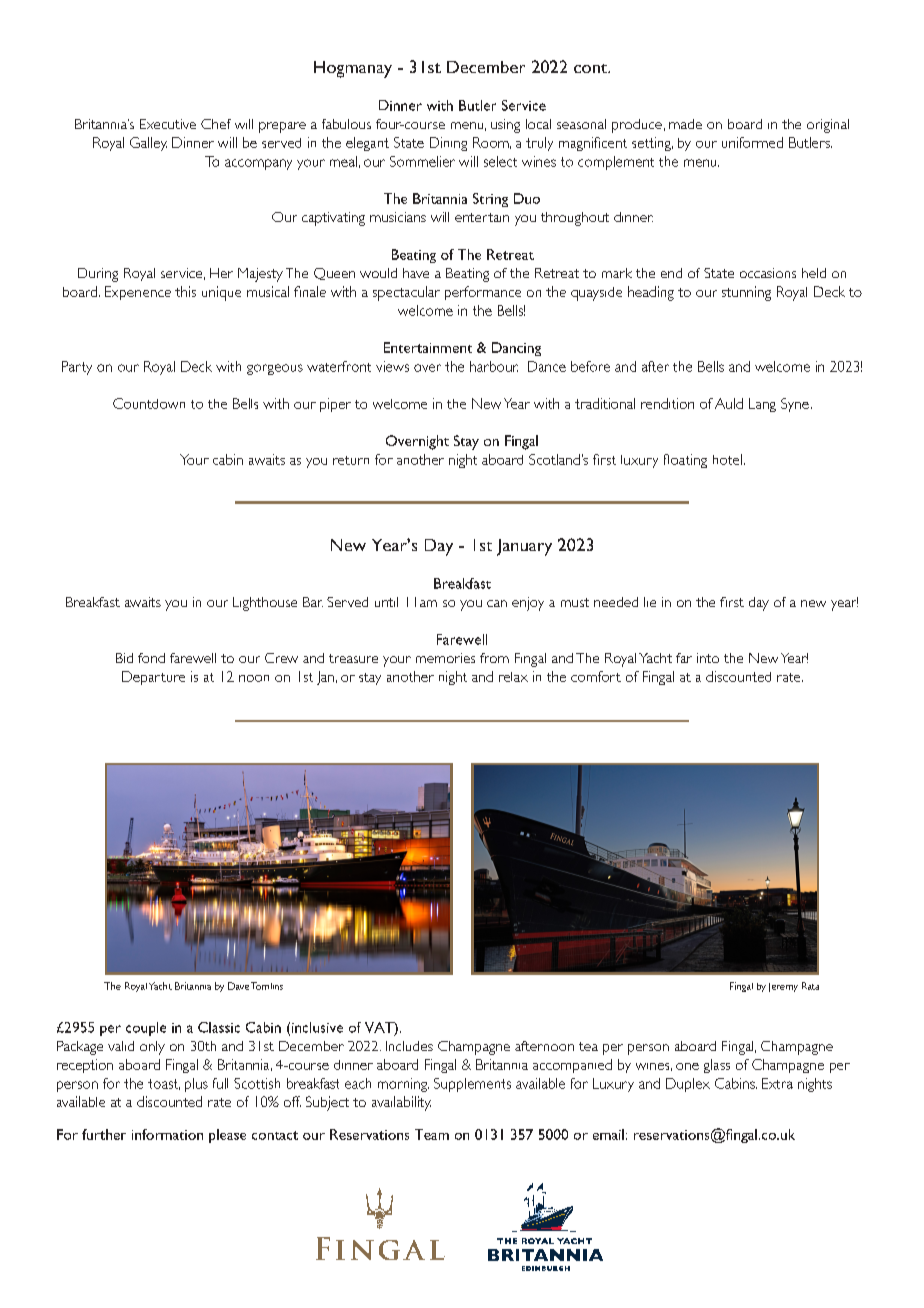 This screenshot has width=924, height=1308. I want to click on Dining, so click(448, 144).
